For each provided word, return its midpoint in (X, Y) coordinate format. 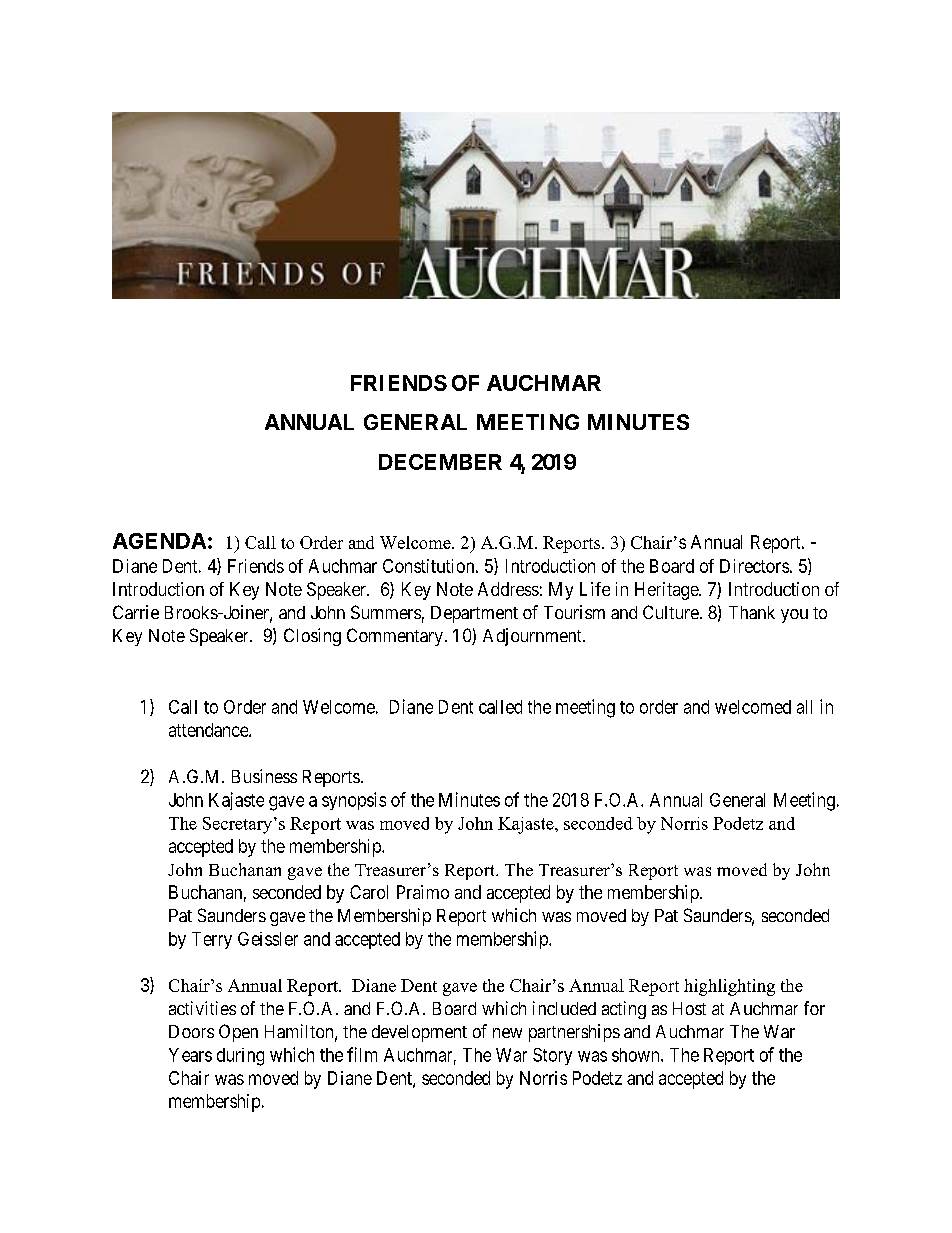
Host (689, 1008)
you (794, 616)
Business (264, 776)
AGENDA (159, 541)
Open (238, 1033)
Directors (754, 566)
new (507, 1033)
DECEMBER (440, 462)
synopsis (354, 801)
